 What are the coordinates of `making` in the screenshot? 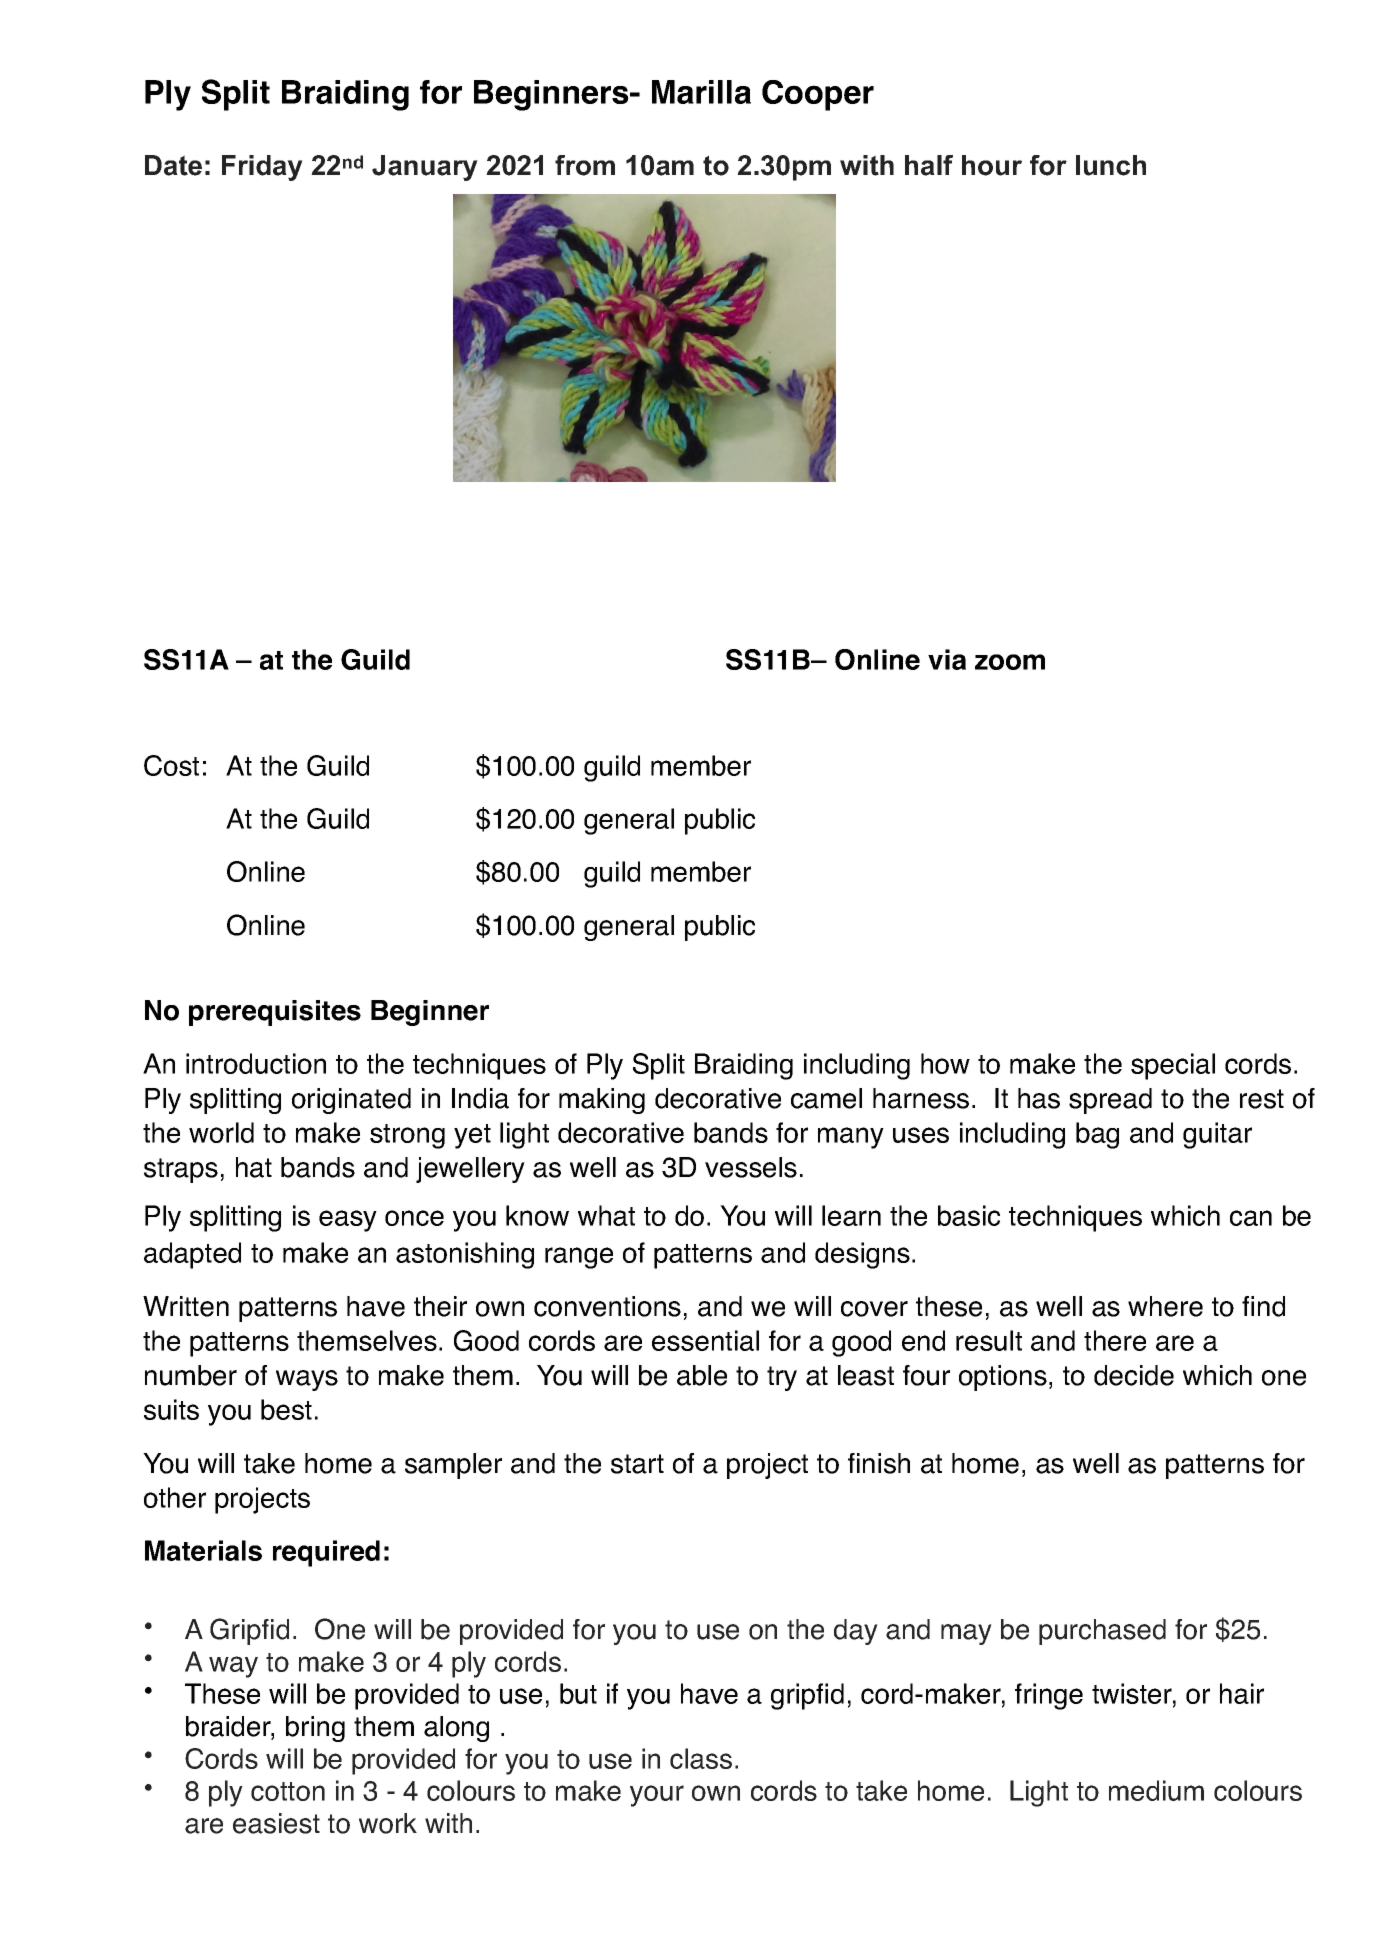 It's located at (602, 1101).
